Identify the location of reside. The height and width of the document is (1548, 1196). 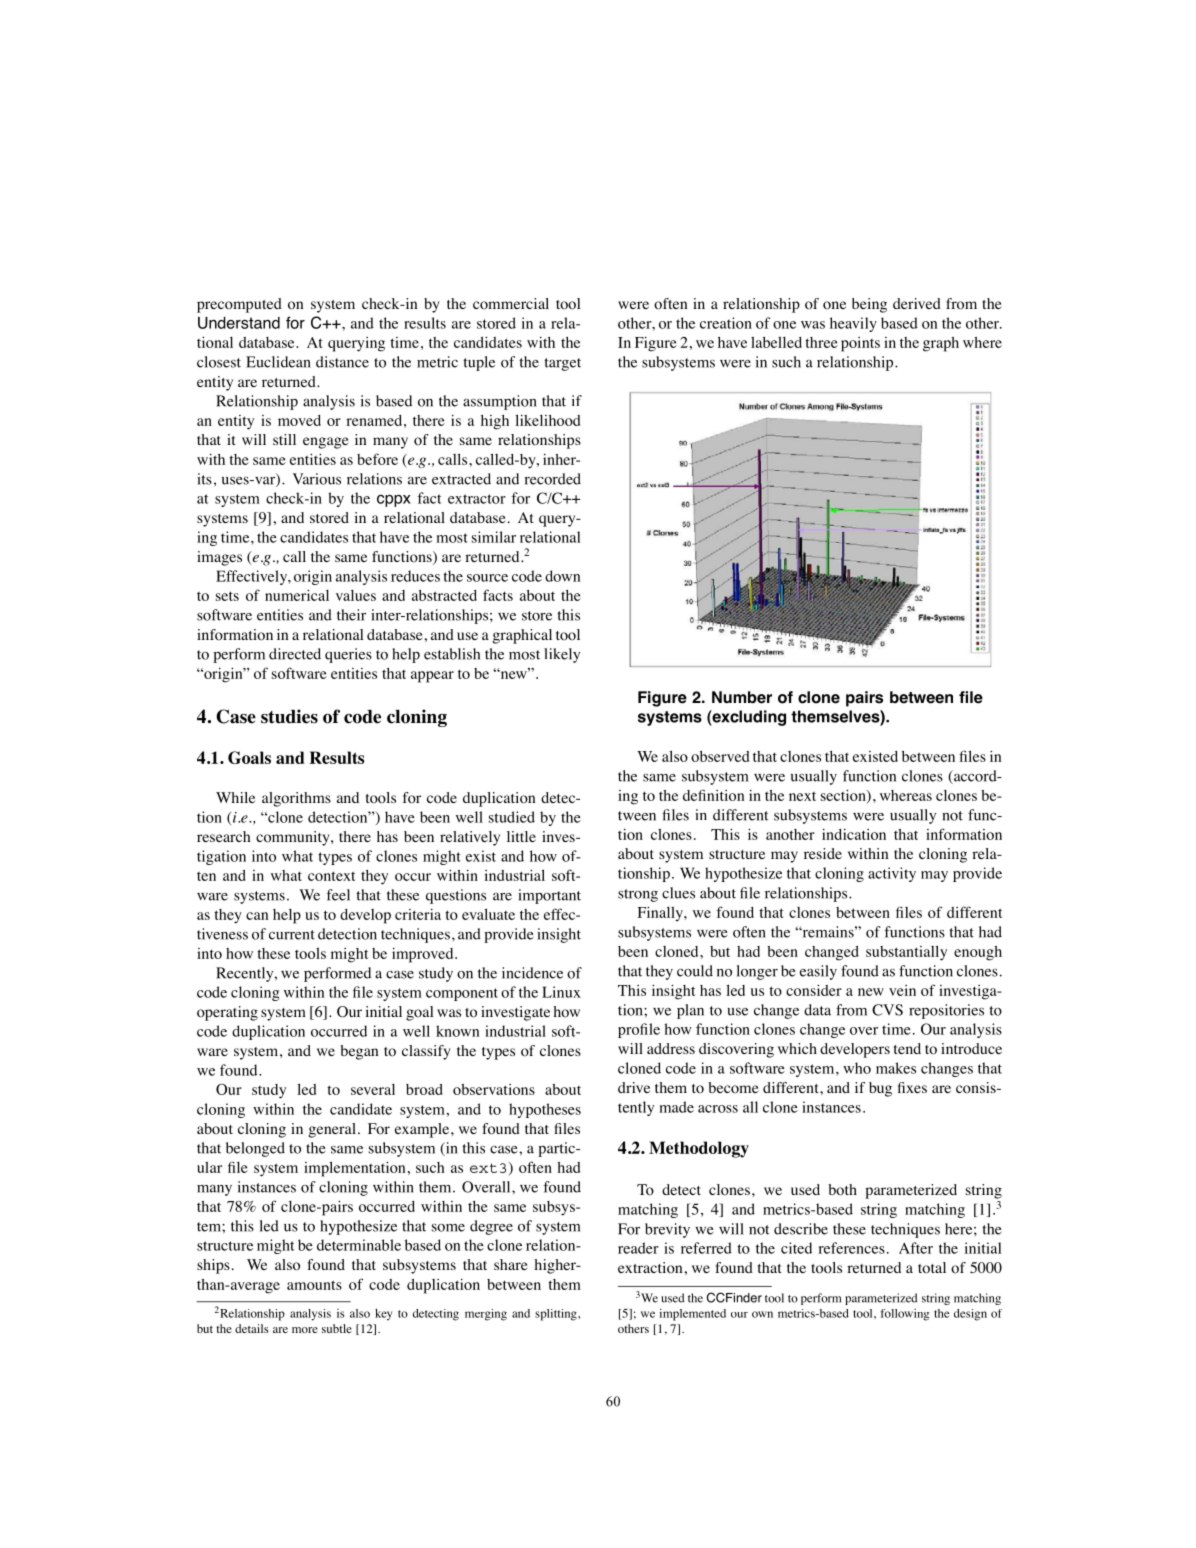
(823, 853).
